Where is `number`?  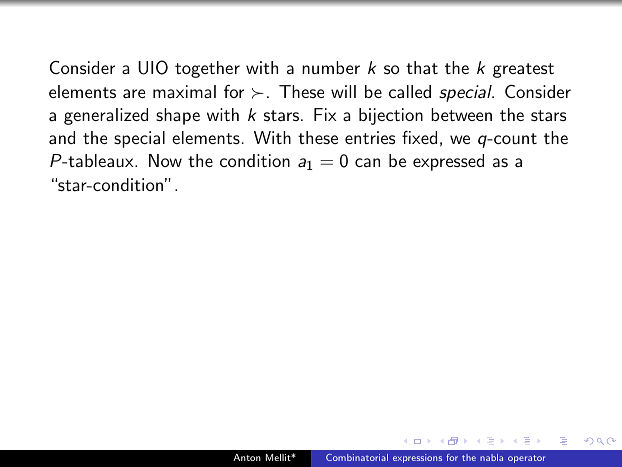 number is located at coordinates (331, 67).
